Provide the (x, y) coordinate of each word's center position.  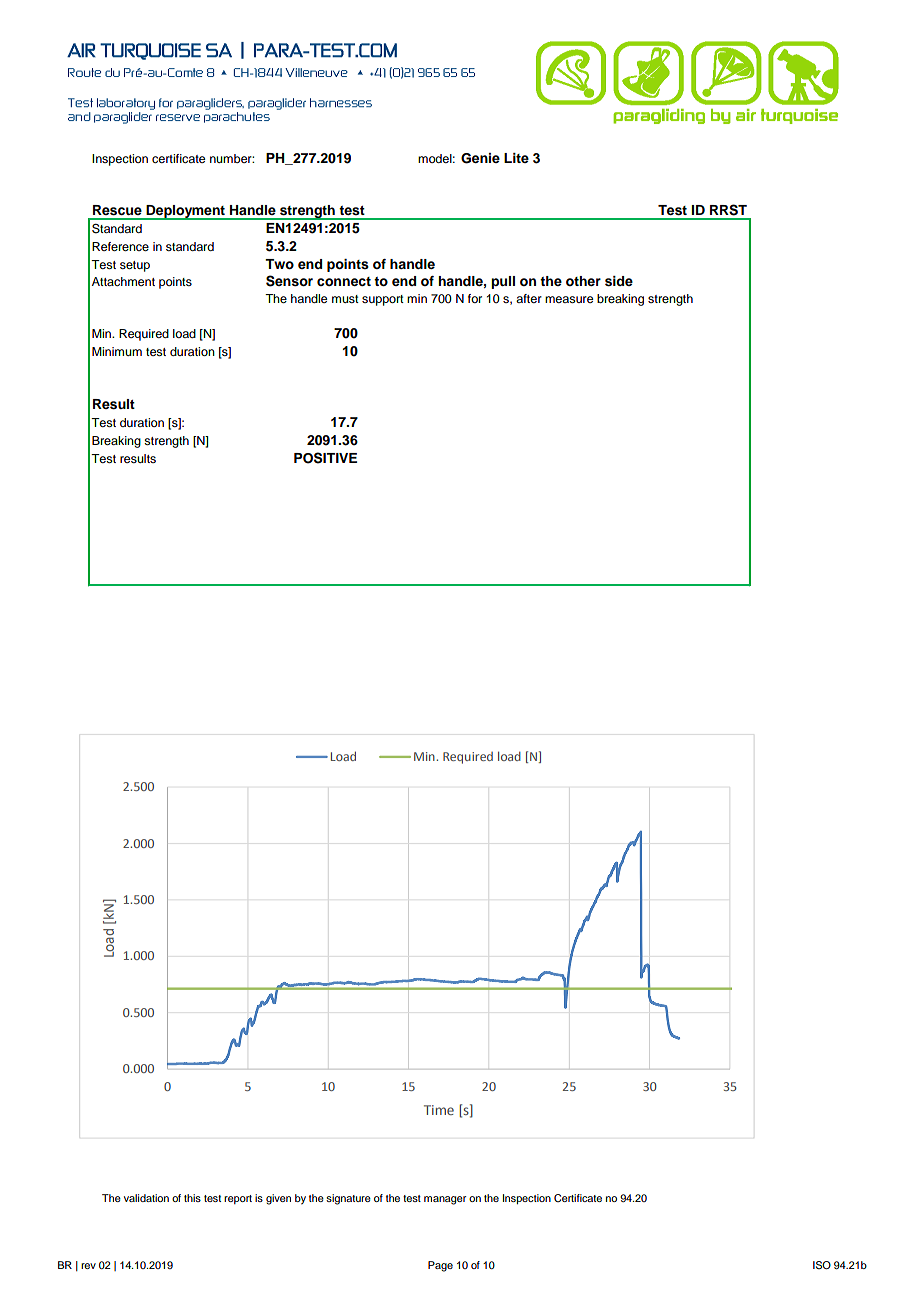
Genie (480, 158)
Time (439, 1110)
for (475, 298)
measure (569, 299)
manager (445, 1200)
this (192, 1198)
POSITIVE (325, 458)
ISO (822, 1265)
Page (440, 1266)
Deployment (185, 212)
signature (348, 1199)
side (619, 281)
